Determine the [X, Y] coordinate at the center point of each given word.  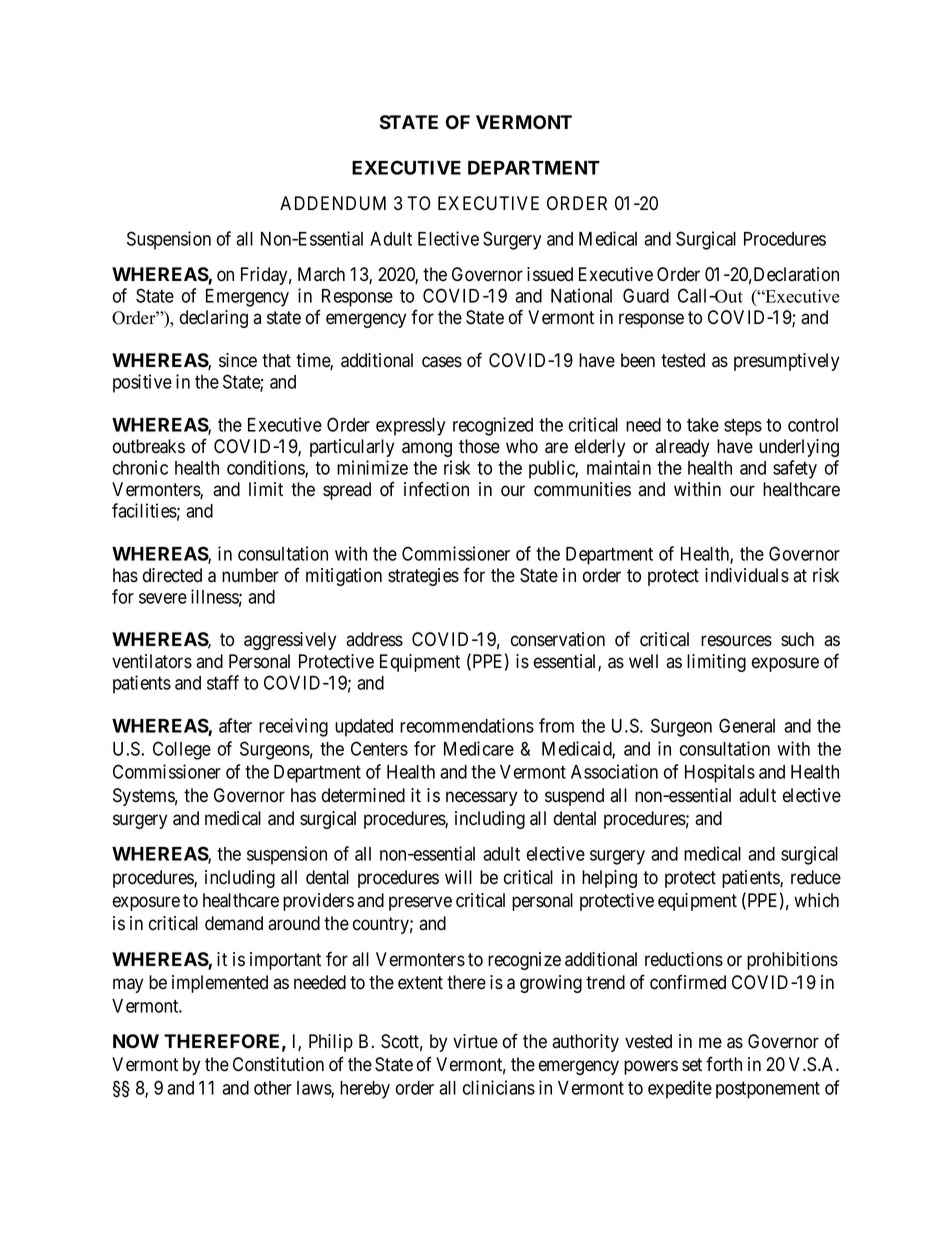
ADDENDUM [333, 203]
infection [436, 489]
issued [550, 274]
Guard [646, 295]
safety [795, 469]
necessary [481, 798]
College [182, 750]
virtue [475, 1041]
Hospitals [720, 773]
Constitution [278, 1064]
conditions [266, 468]
